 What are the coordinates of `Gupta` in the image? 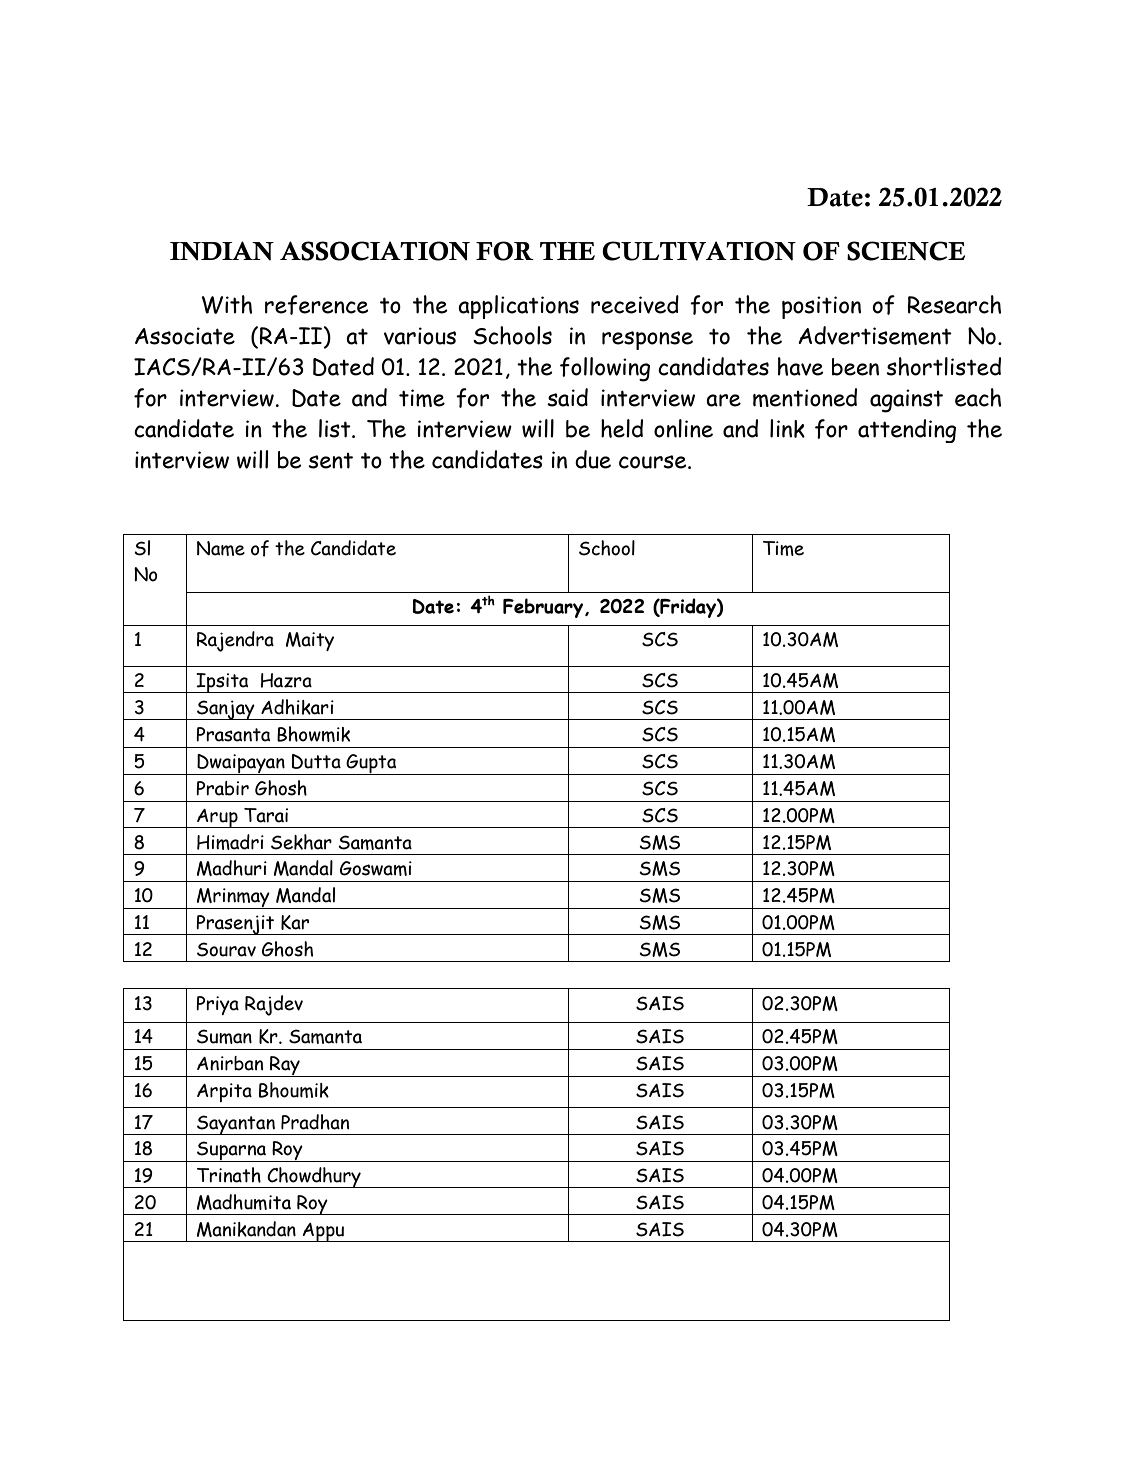 It's located at (371, 764).
